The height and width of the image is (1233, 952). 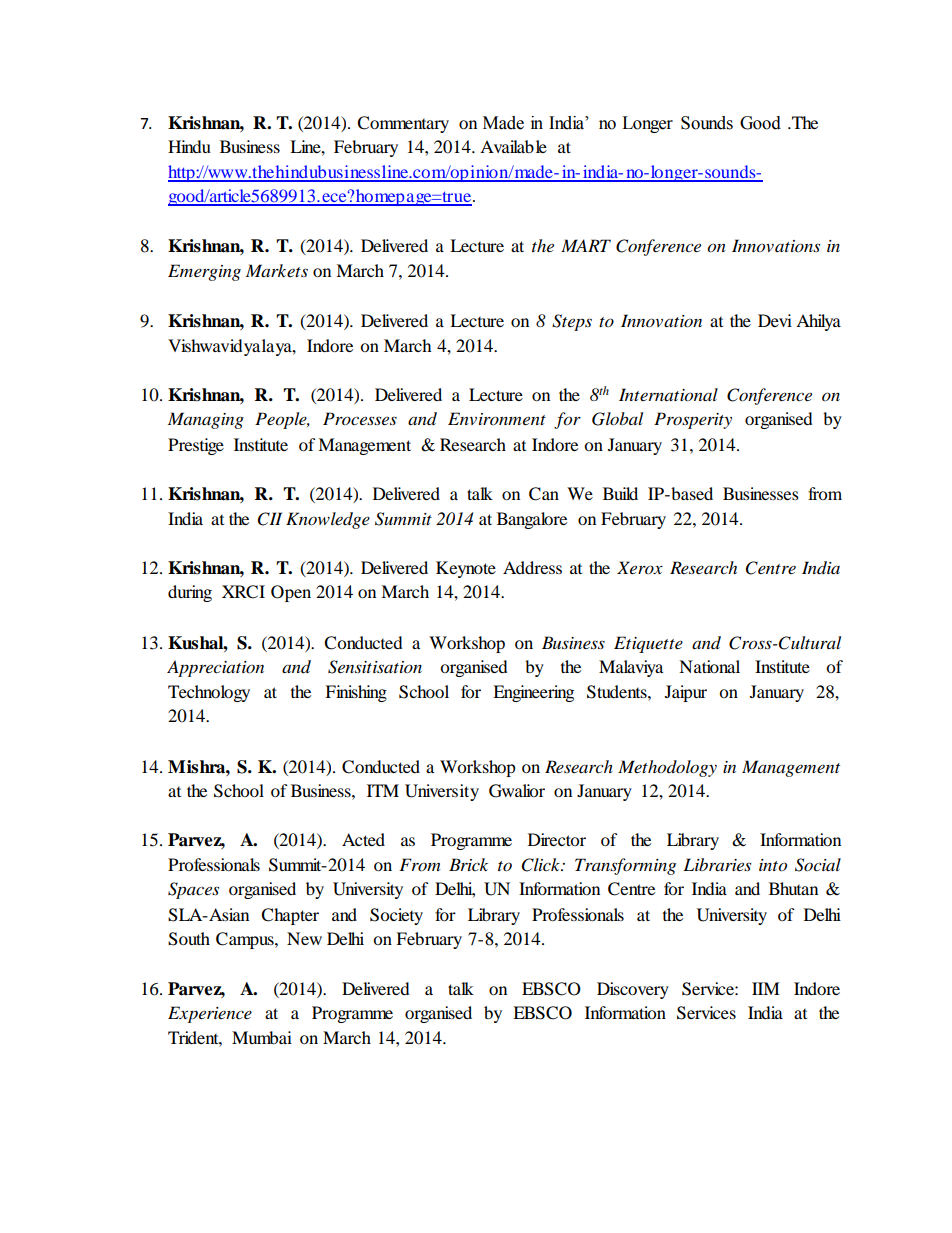 I want to click on Available, so click(x=513, y=146).
